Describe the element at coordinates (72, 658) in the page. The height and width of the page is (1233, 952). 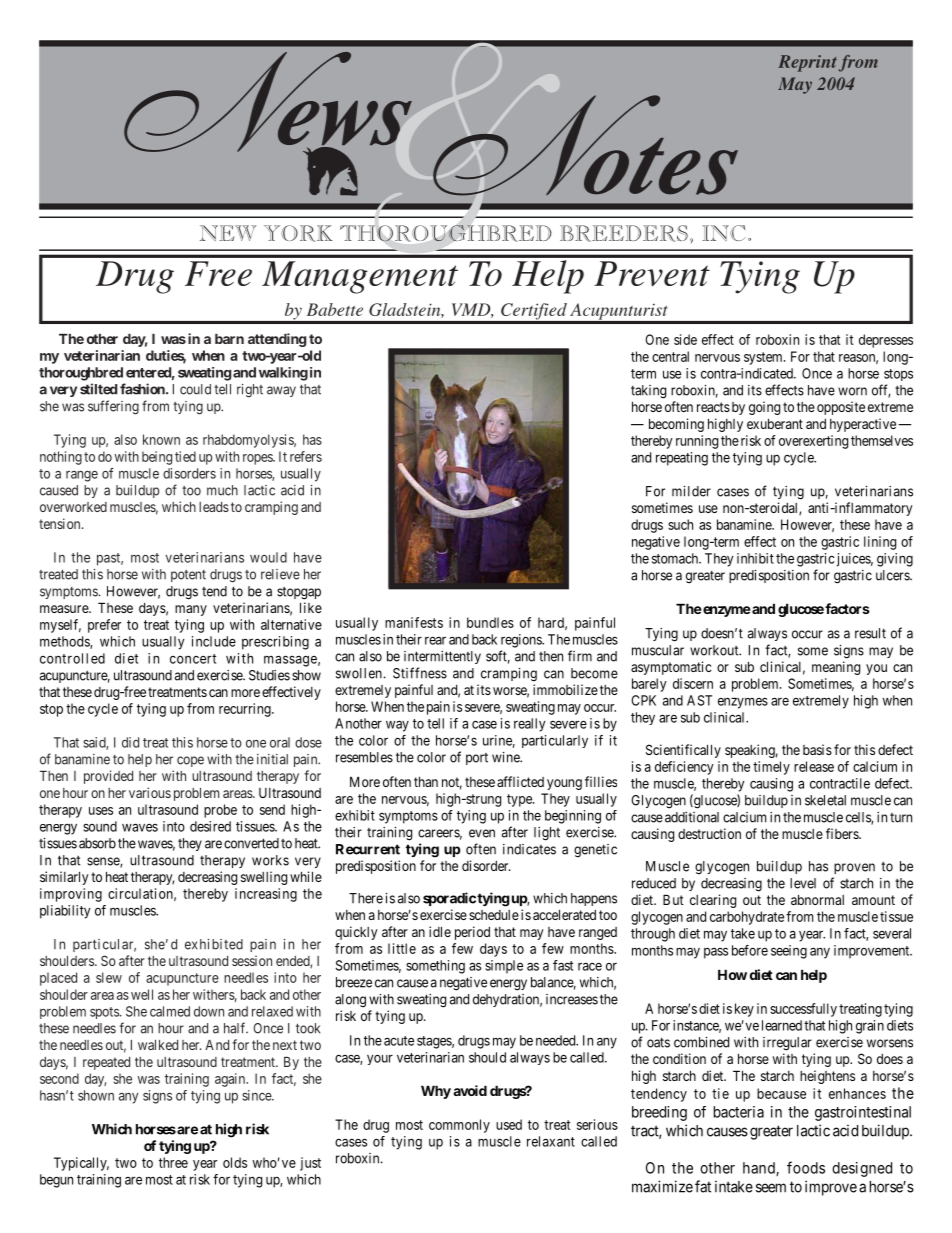
I see `controlled` at that location.
